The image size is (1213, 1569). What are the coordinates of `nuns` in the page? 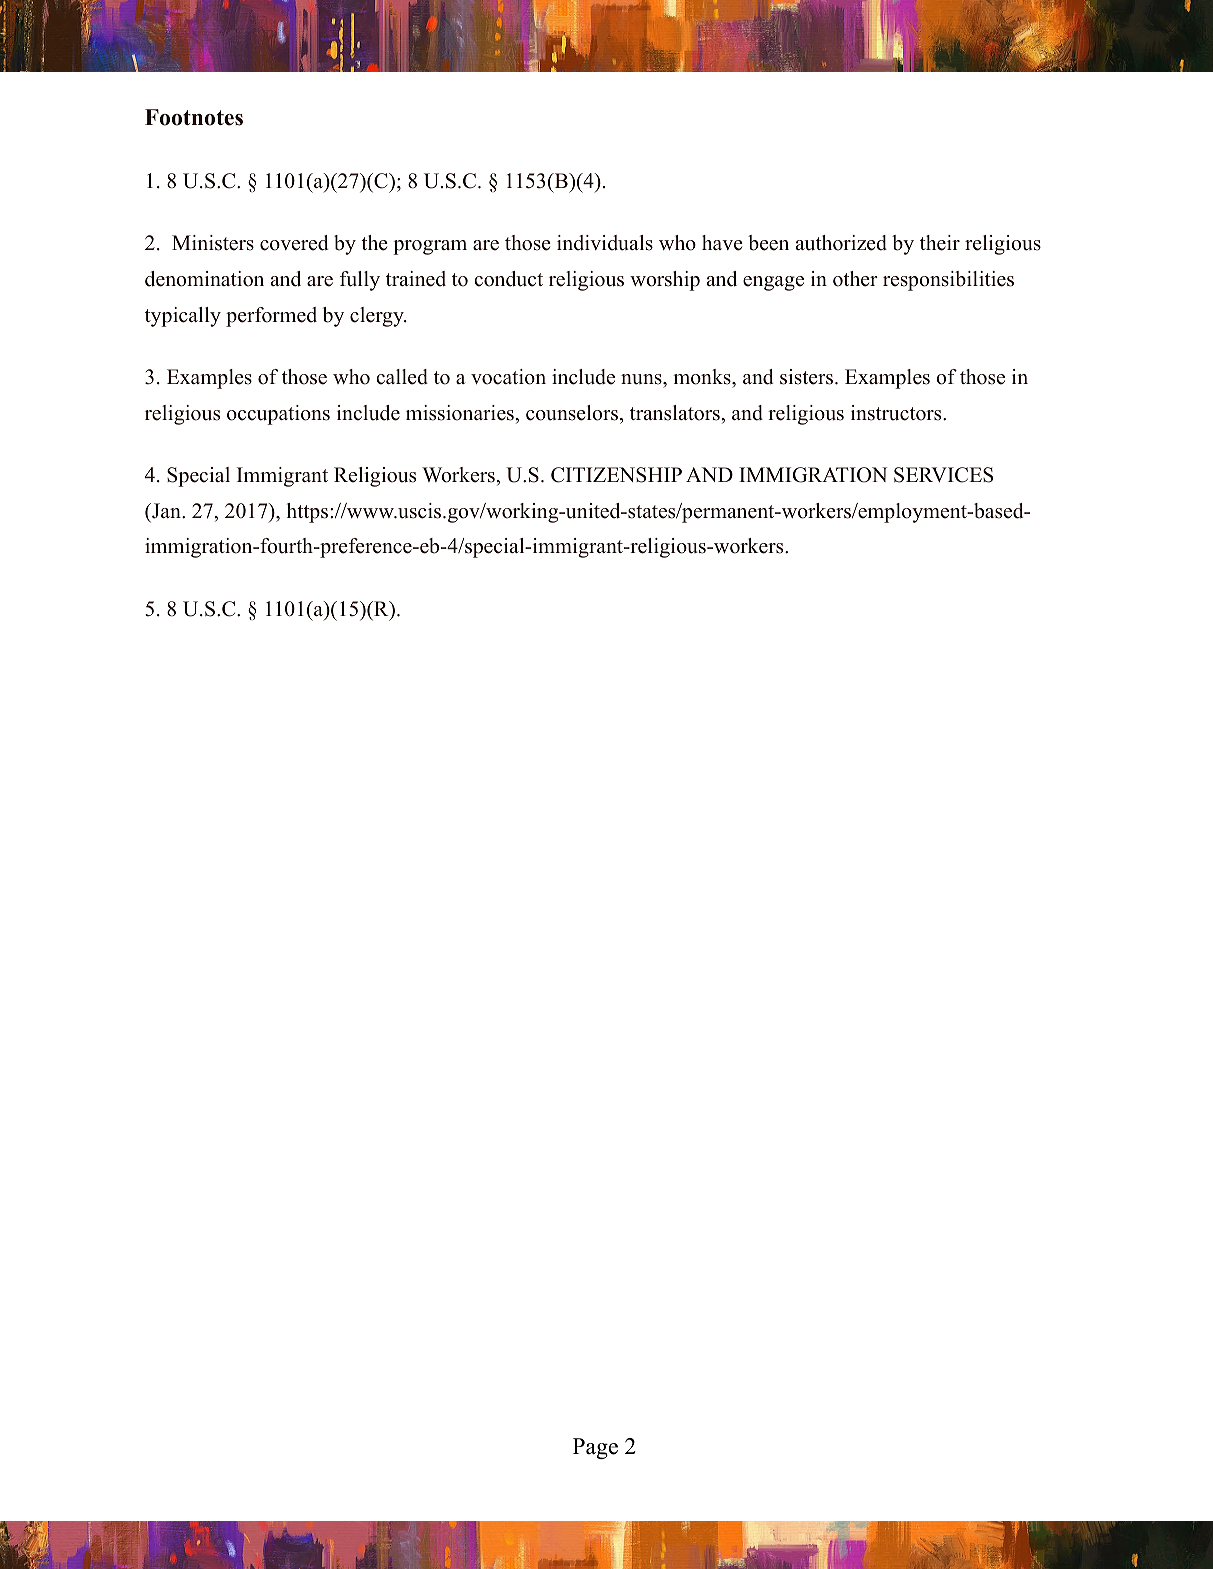 It's located at (642, 379).
